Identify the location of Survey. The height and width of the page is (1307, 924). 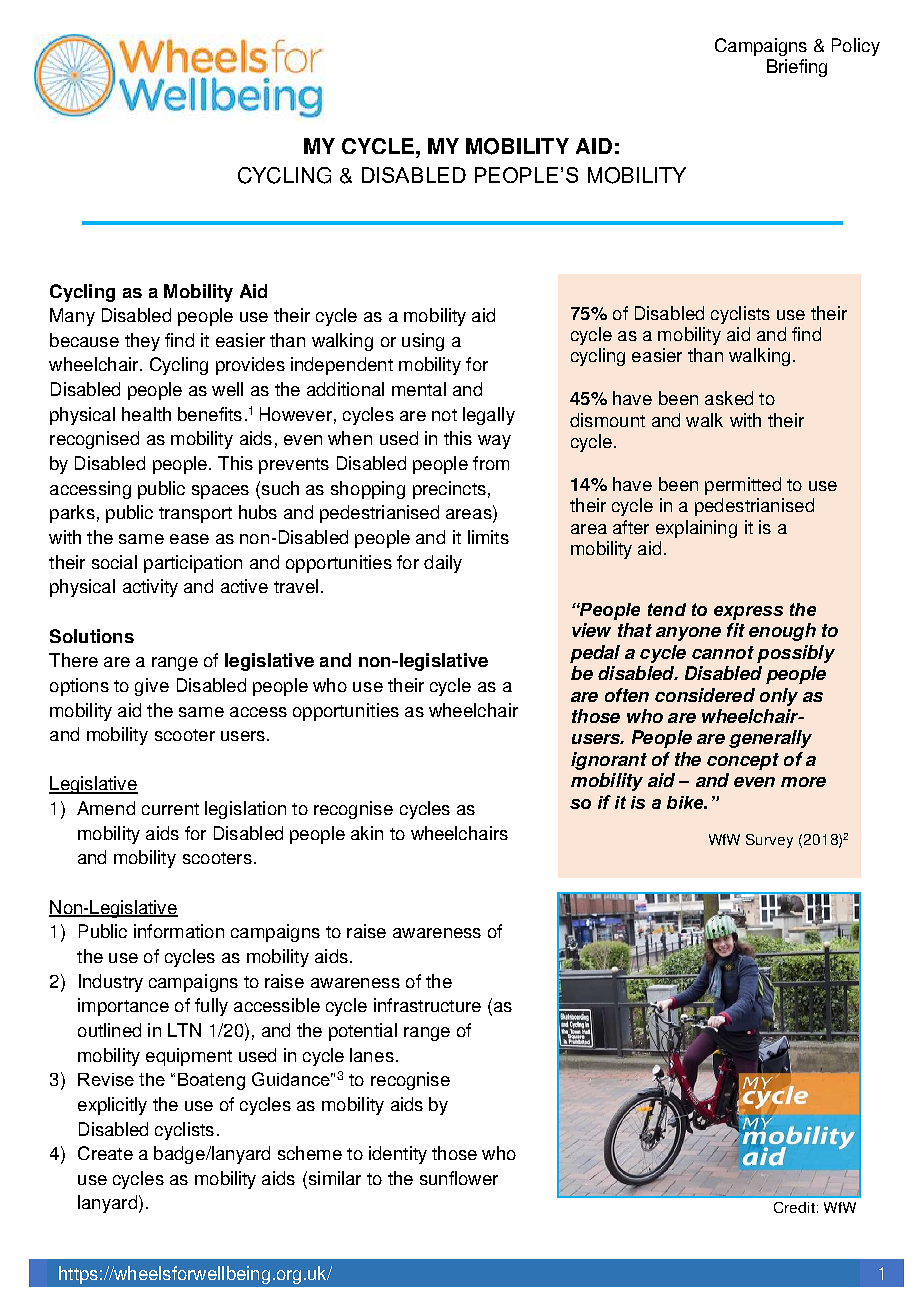
(769, 841).
